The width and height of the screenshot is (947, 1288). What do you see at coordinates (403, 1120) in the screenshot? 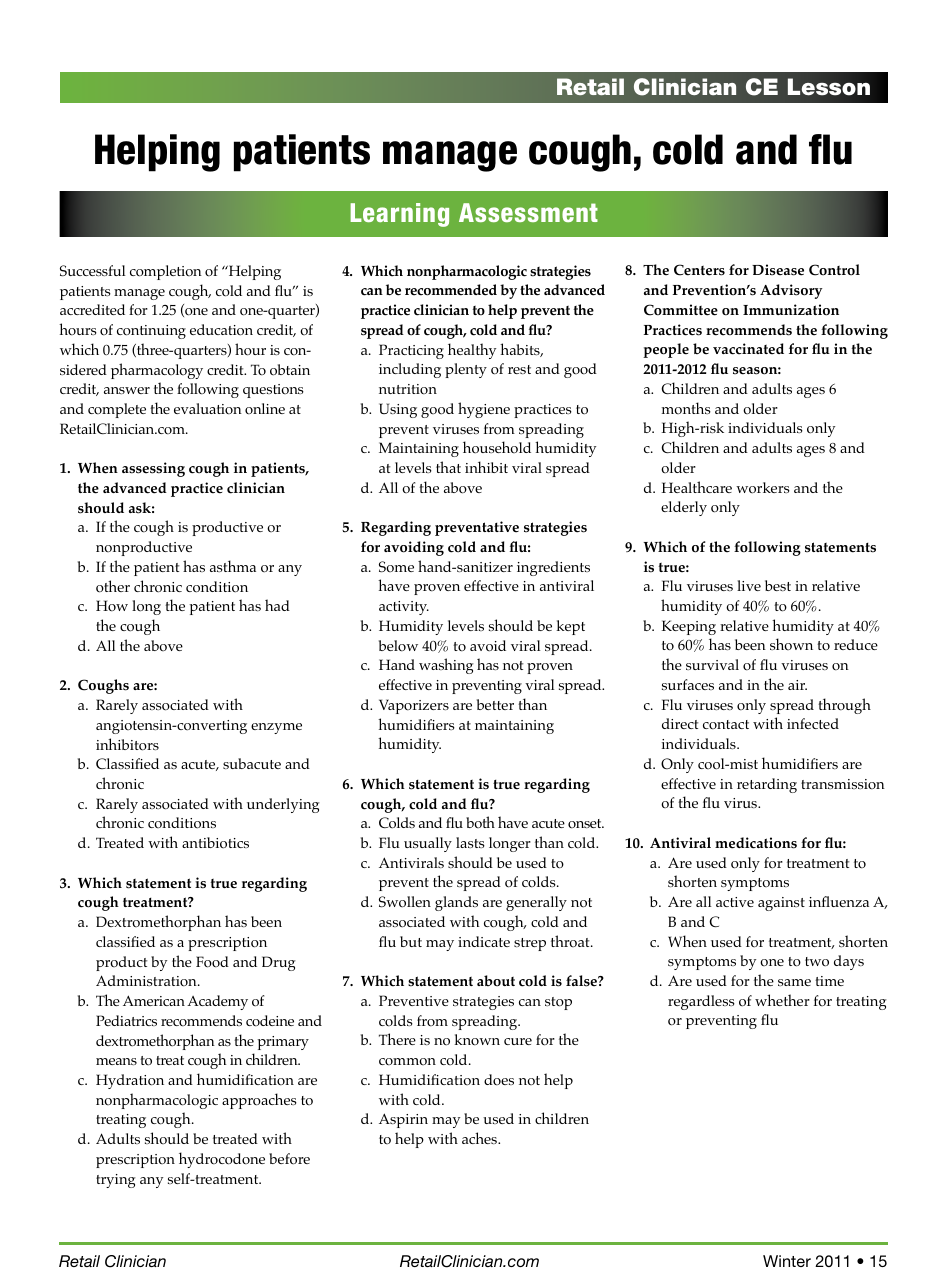
I see `Aspirin` at bounding box center [403, 1120].
